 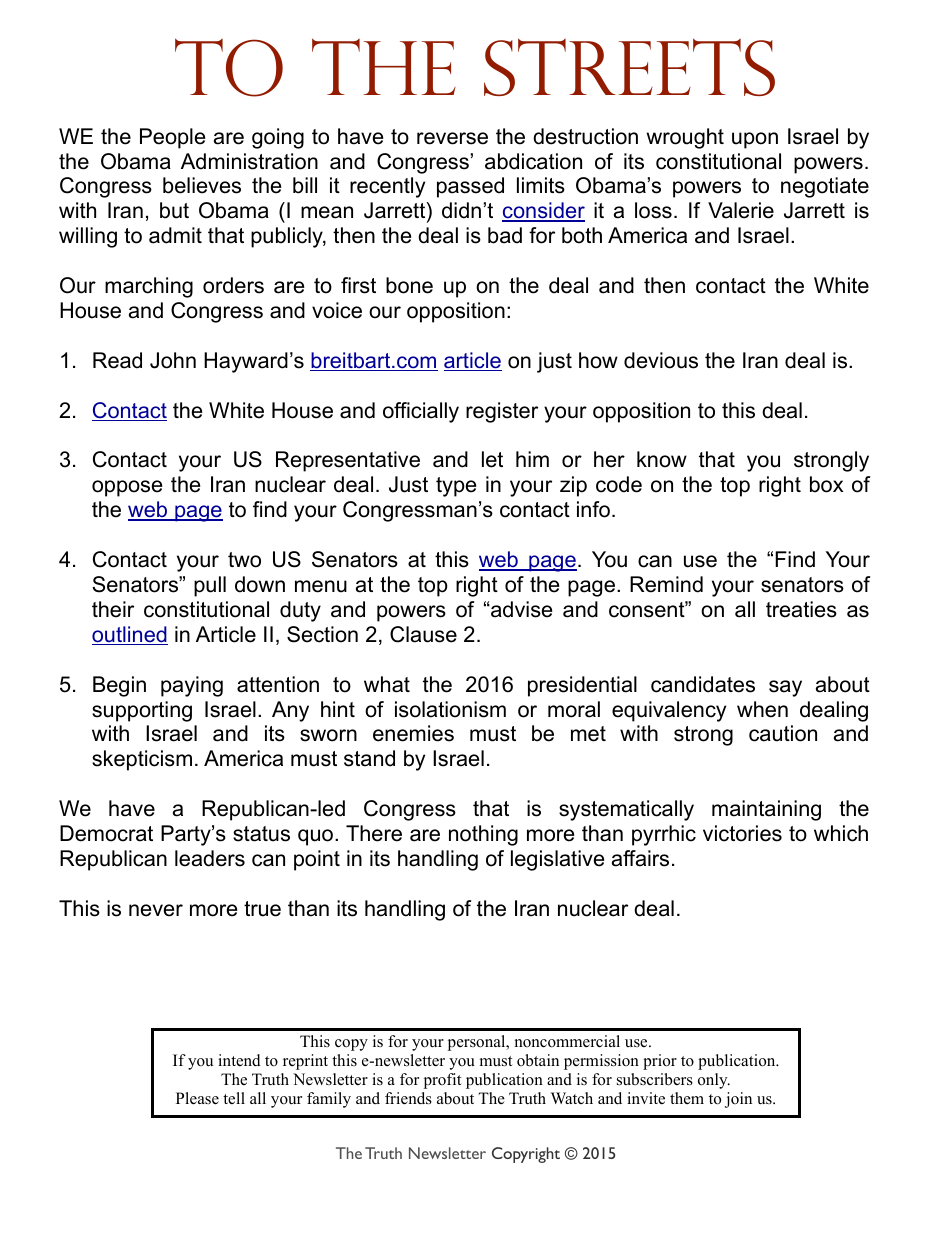 I want to click on advise, so click(x=520, y=609).
